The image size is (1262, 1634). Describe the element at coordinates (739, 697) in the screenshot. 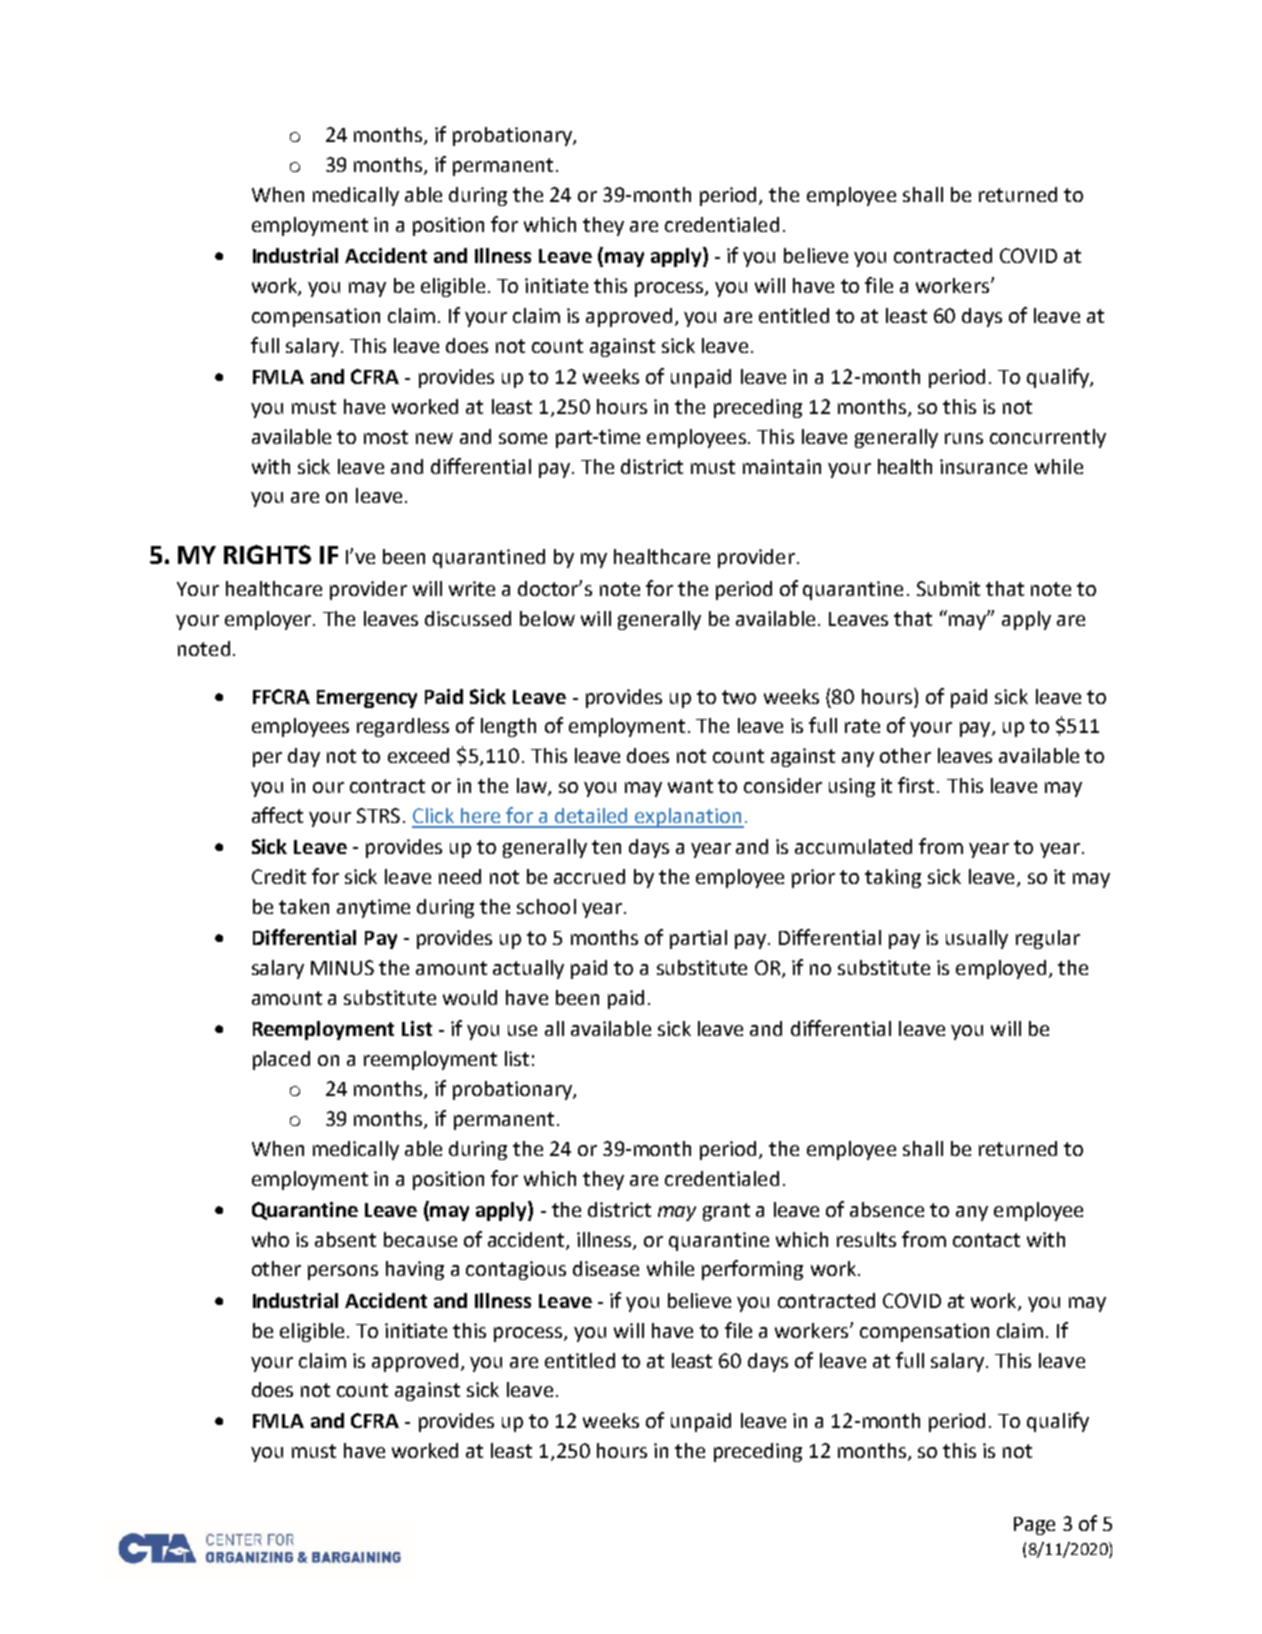

I see `two` at that location.
